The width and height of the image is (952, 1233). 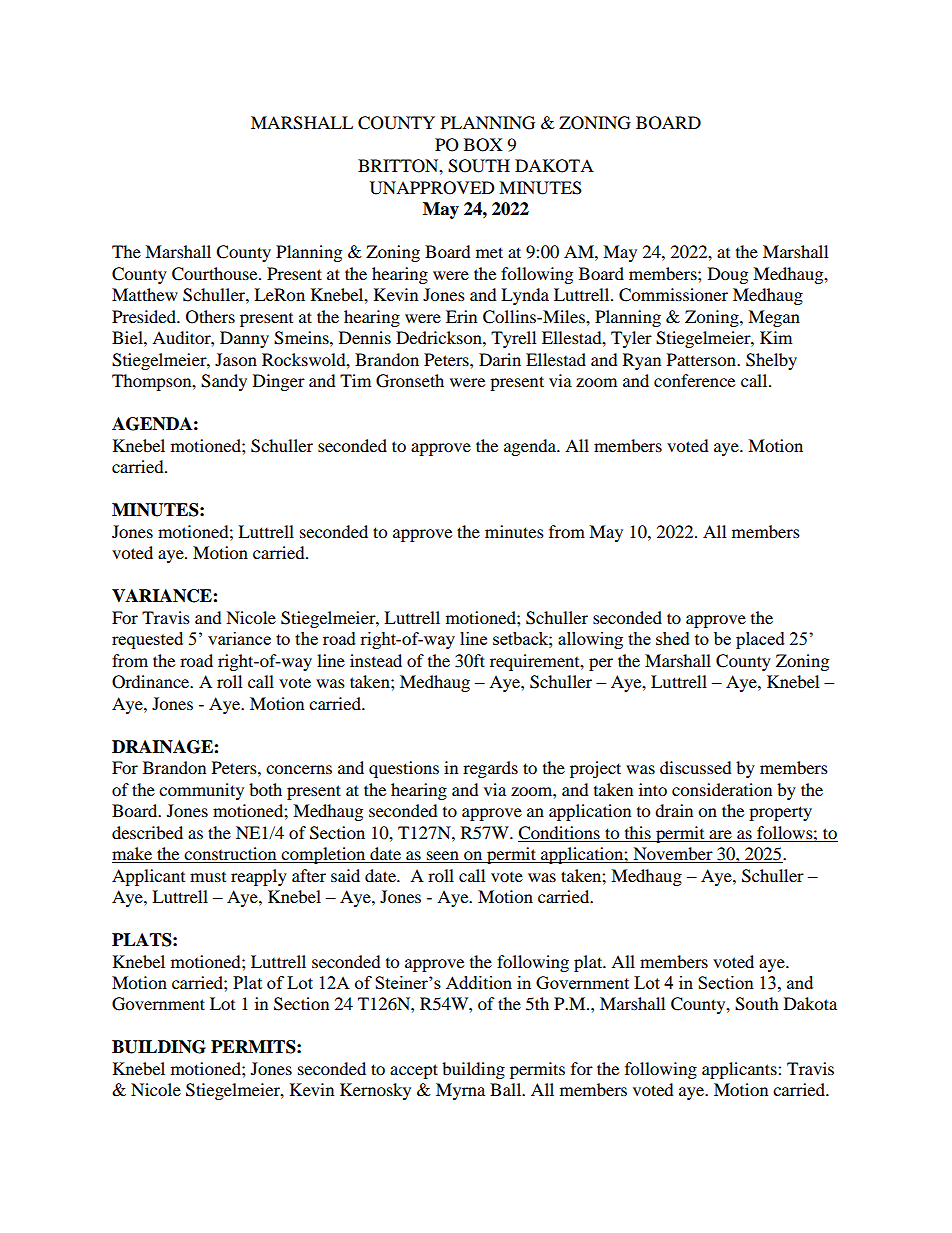 What do you see at coordinates (483, 145) in the image?
I see `BOX` at bounding box center [483, 145].
